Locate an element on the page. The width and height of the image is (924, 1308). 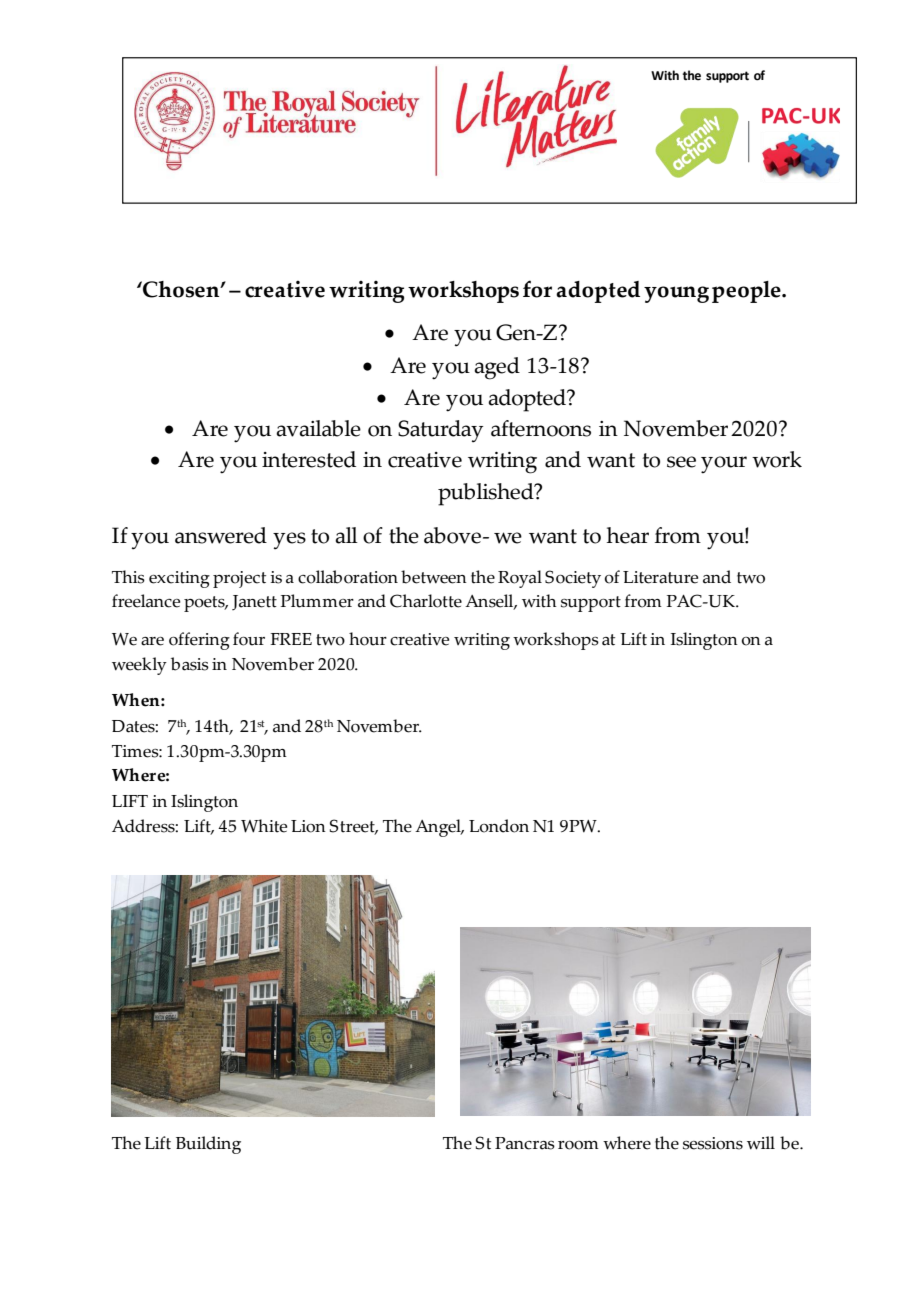
sessions is located at coordinates (713, 1143).
